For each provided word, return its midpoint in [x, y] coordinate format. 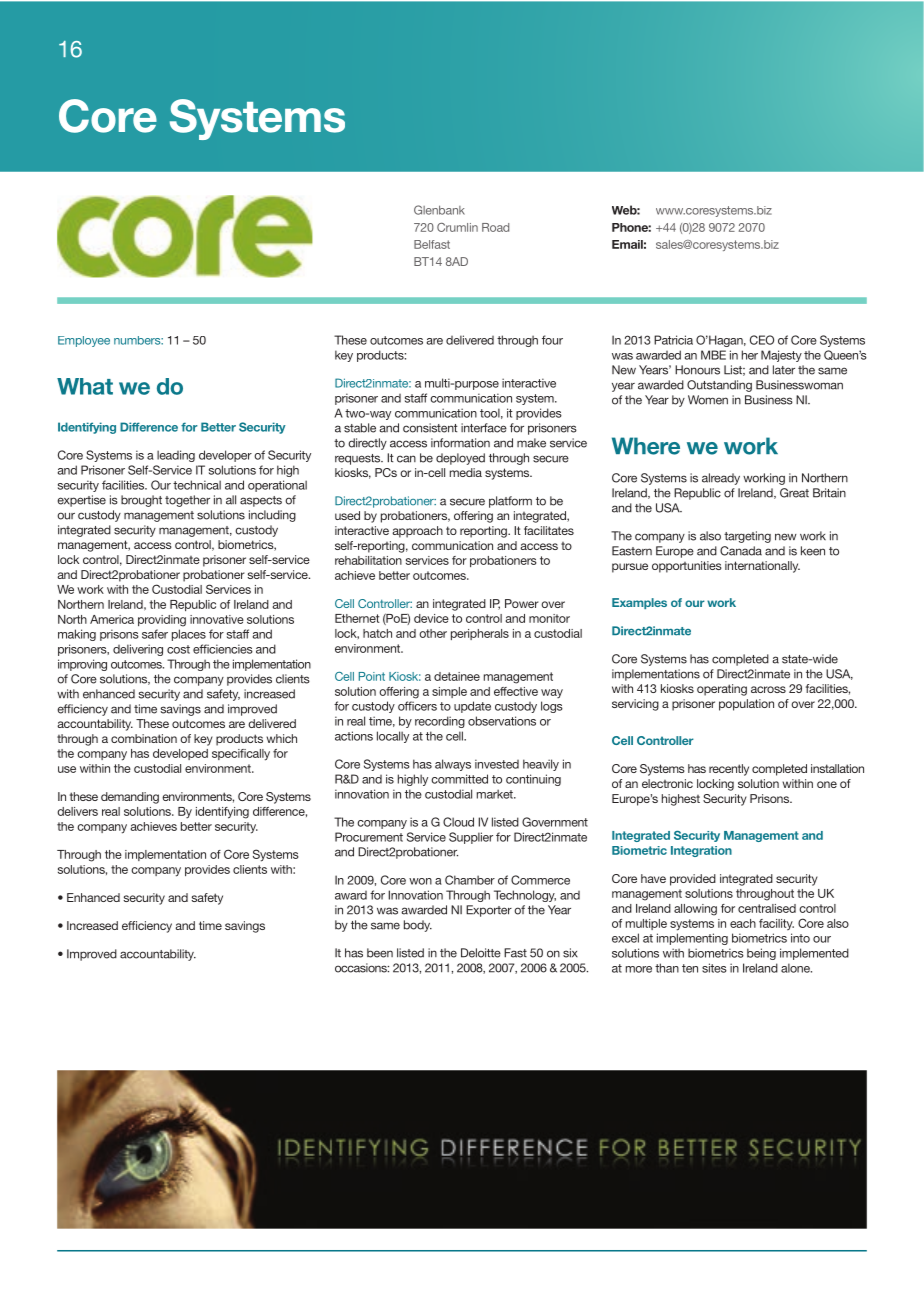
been [380, 953]
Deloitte [481, 953]
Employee [84, 341]
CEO [762, 340]
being [761, 954]
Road [495, 227]
